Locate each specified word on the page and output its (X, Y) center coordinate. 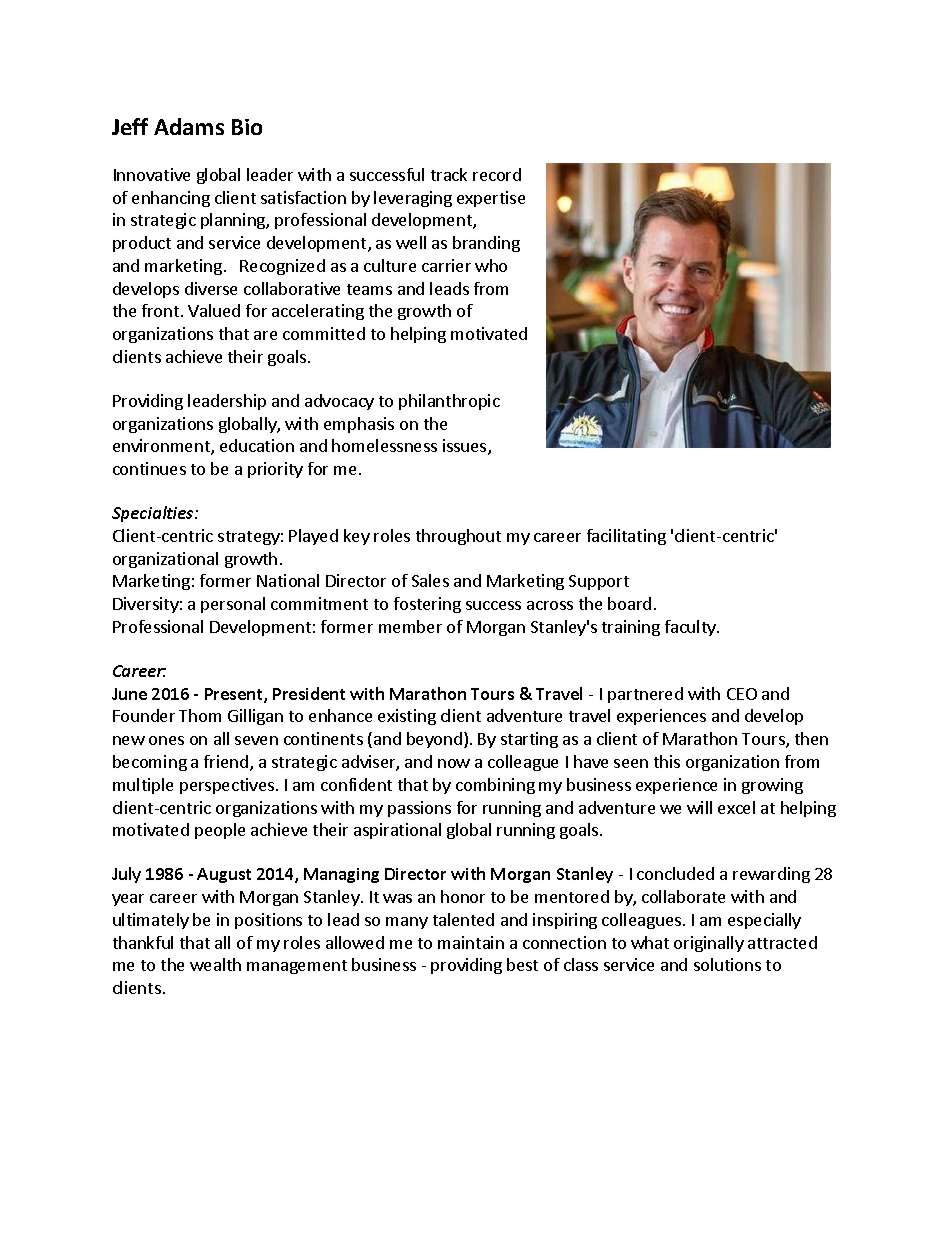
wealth (215, 964)
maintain (471, 942)
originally (709, 944)
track (449, 174)
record (497, 174)
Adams (189, 126)
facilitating (626, 537)
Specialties (154, 514)
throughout (458, 537)
